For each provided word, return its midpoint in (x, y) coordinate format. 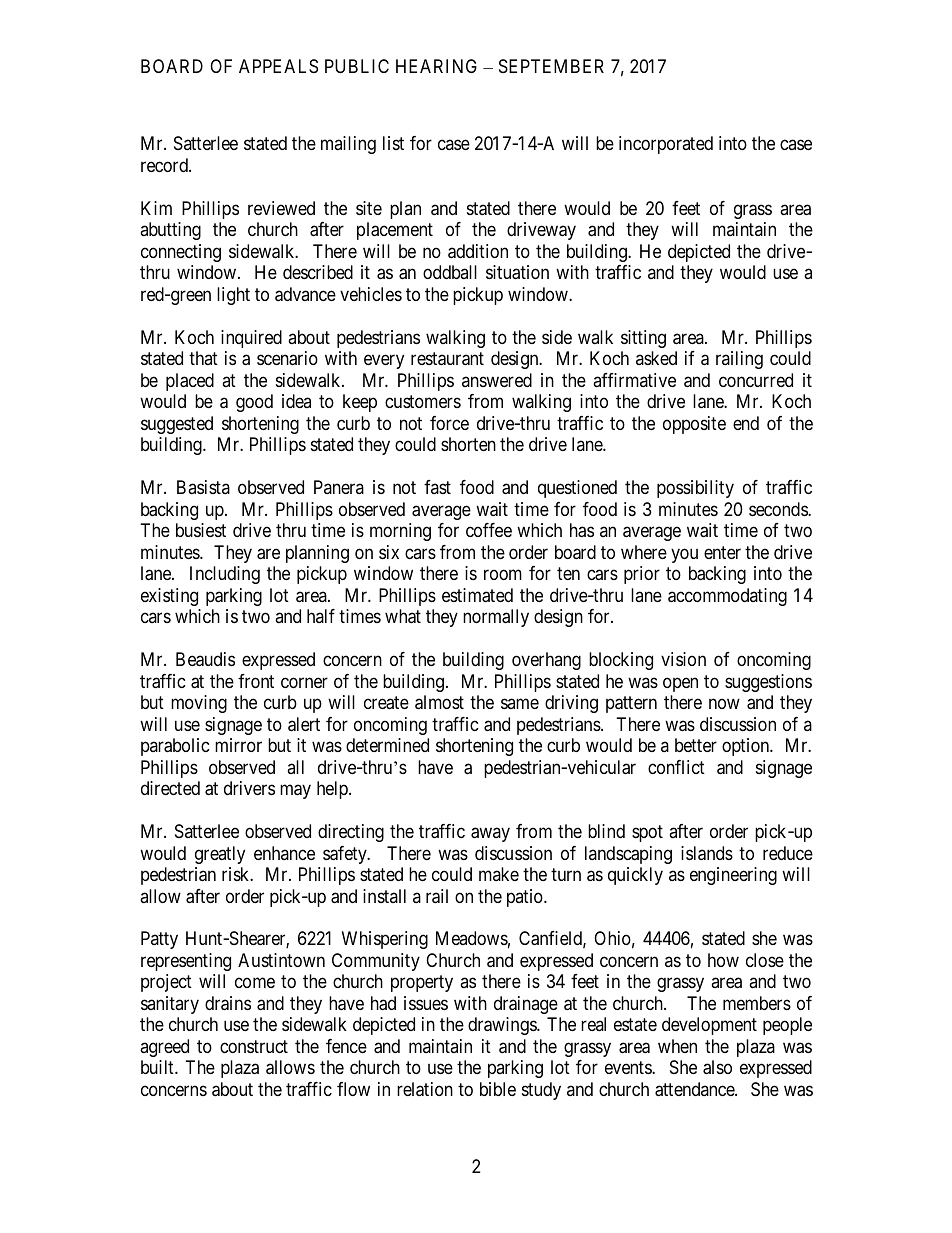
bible (498, 1089)
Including (225, 575)
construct (254, 1046)
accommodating (727, 597)
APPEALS (278, 66)
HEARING (436, 66)
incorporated (666, 145)
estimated (477, 595)
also (717, 1067)
